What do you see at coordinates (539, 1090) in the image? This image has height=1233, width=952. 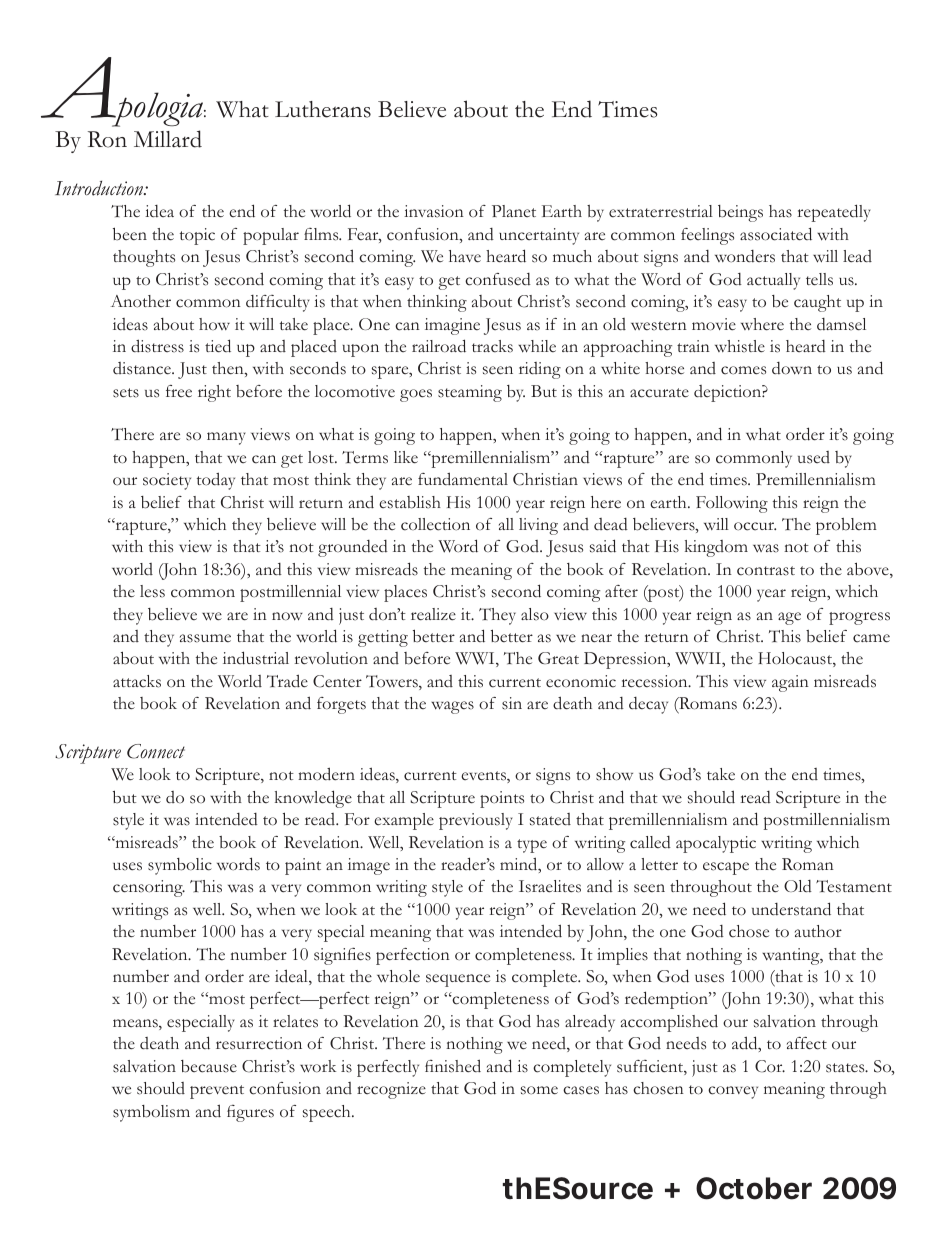 I see `some` at bounding box center [539, 1090].
